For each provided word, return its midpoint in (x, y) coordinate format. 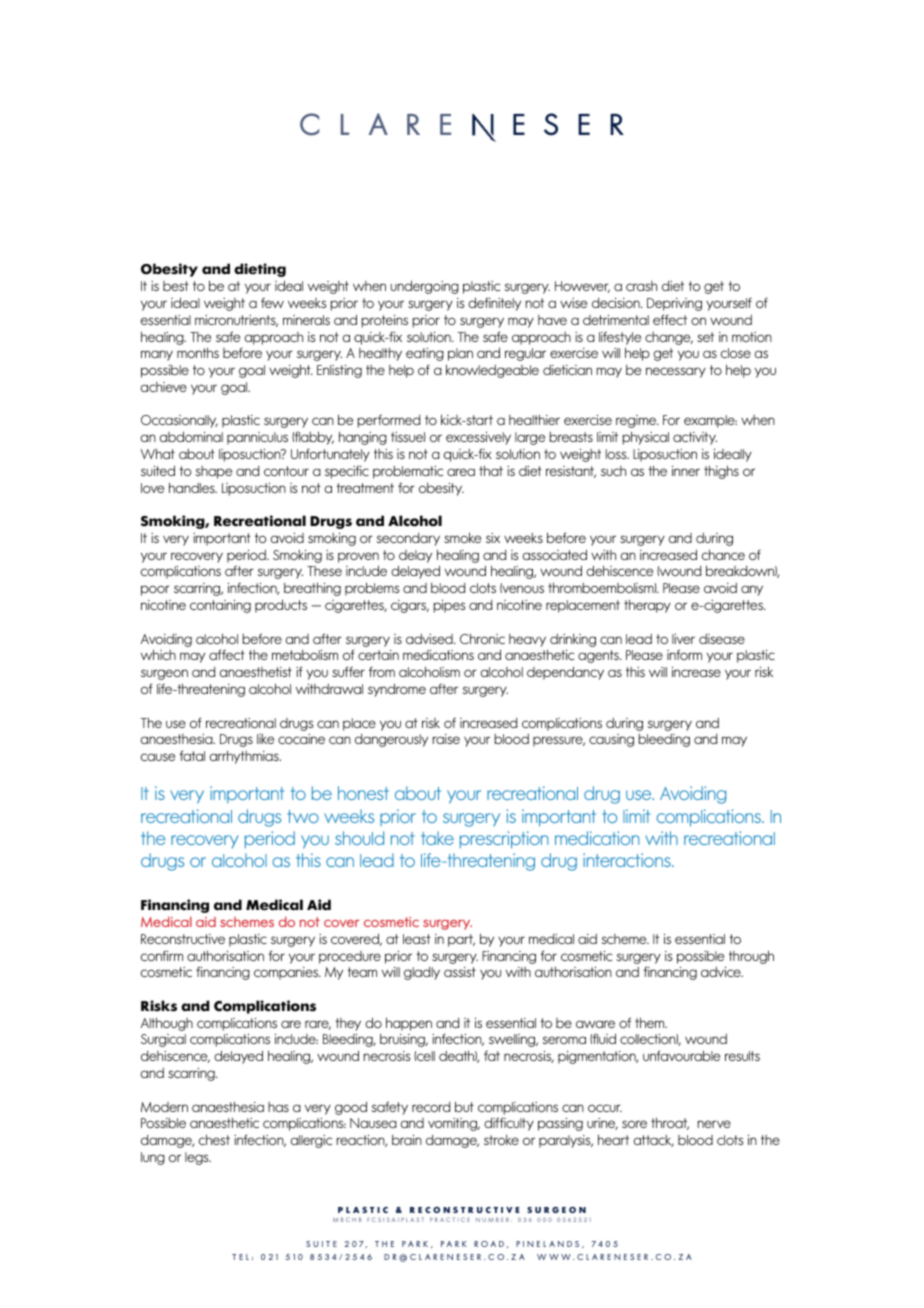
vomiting (454, 1124)
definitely (494, 304)
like (265, 739)
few (272, 302)
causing (611, 740)
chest (214, 1139)
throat (670, 1123)
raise (446, 739)
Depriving (674, 304)
